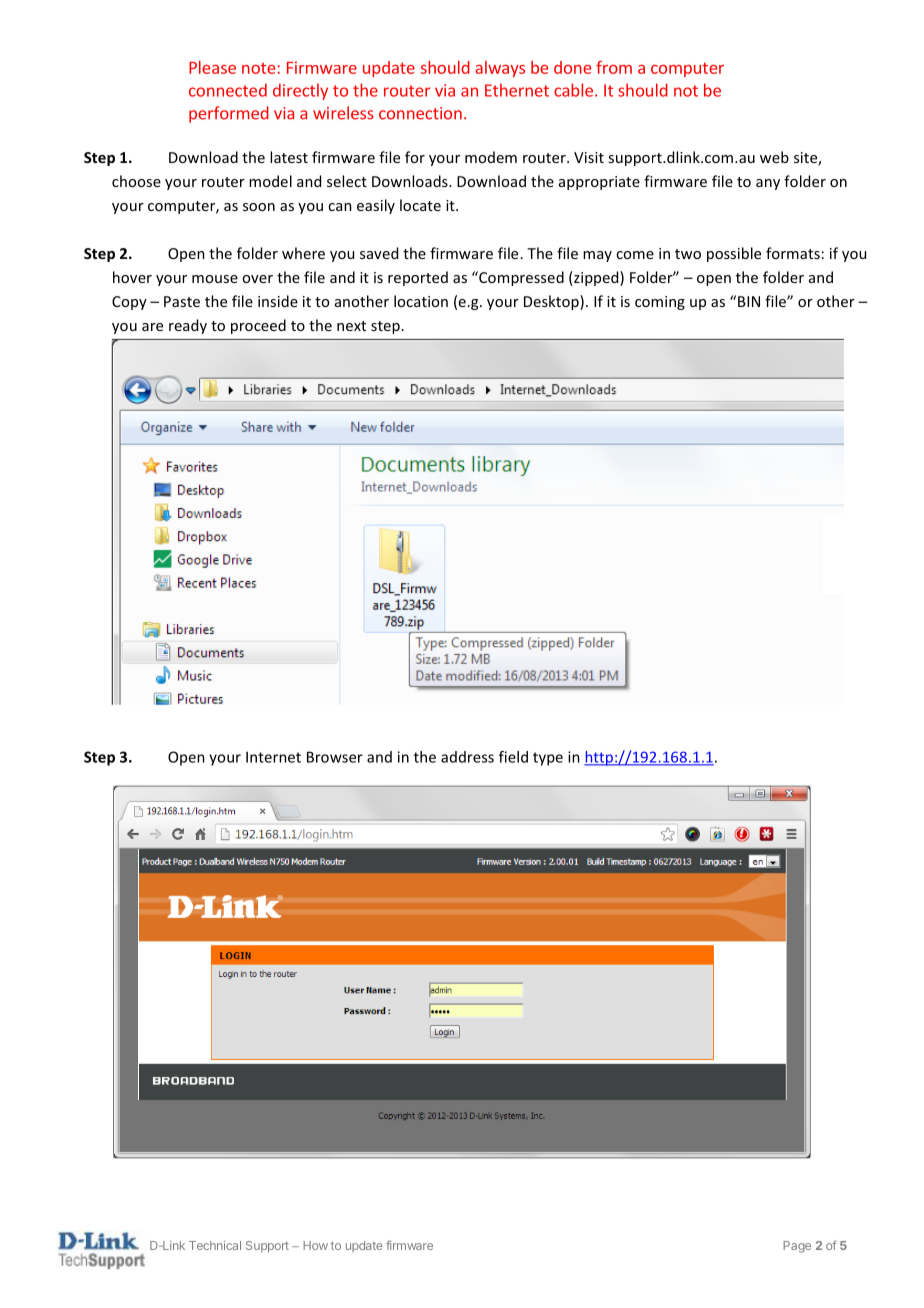 This screenshot has width=924, height=1308. Describe the element at coordinates (420, 113) in the screenshot. I see `connection` at that location.
